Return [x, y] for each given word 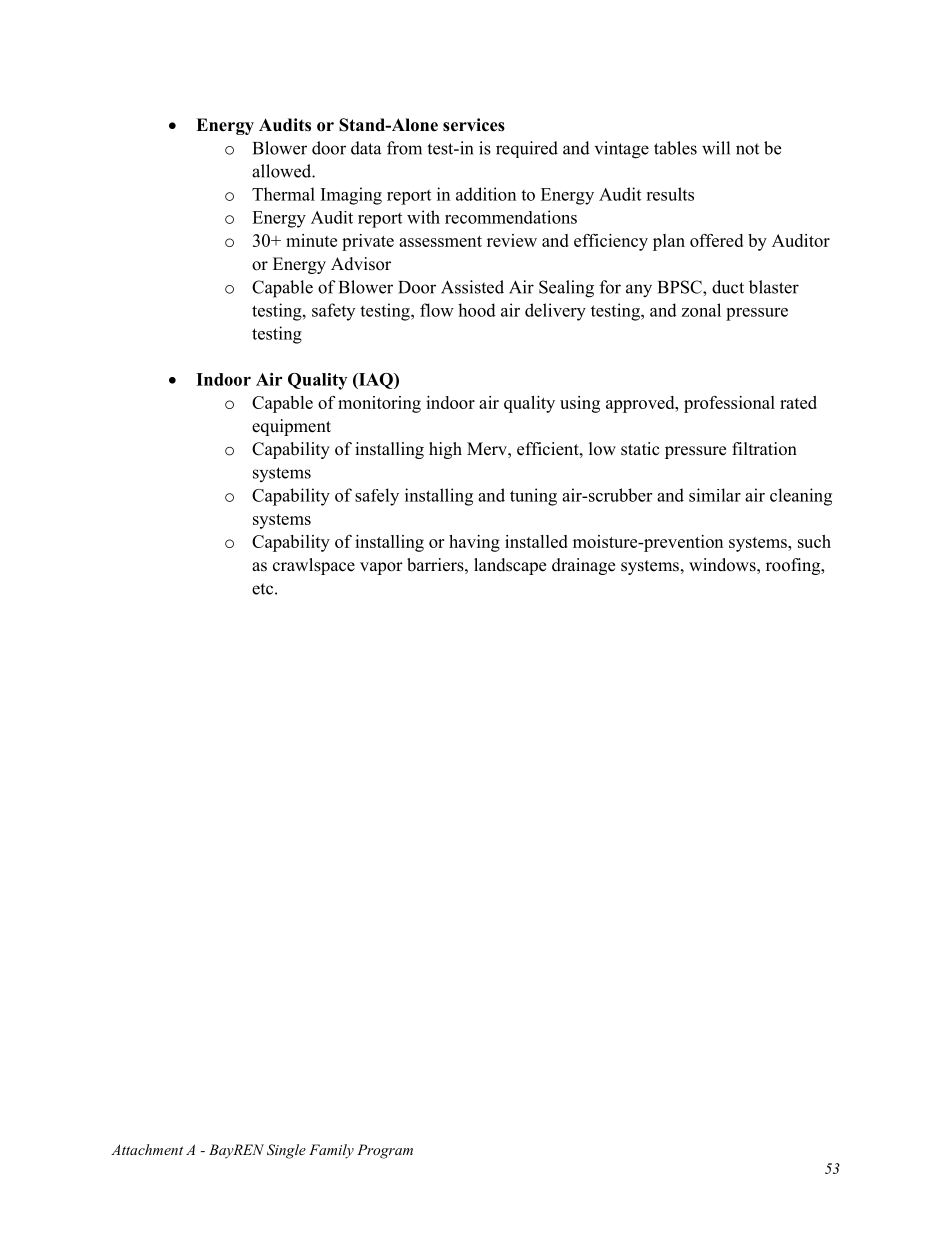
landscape [510, 566]
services [474, 125]
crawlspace [314, 566]
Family [331, 1151]
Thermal [283, 194]
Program [385, 1151]
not [747, 149]
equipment [291, 427]
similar [715, 495]
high [445, 450]
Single [286, 1151]
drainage [583, 566]
